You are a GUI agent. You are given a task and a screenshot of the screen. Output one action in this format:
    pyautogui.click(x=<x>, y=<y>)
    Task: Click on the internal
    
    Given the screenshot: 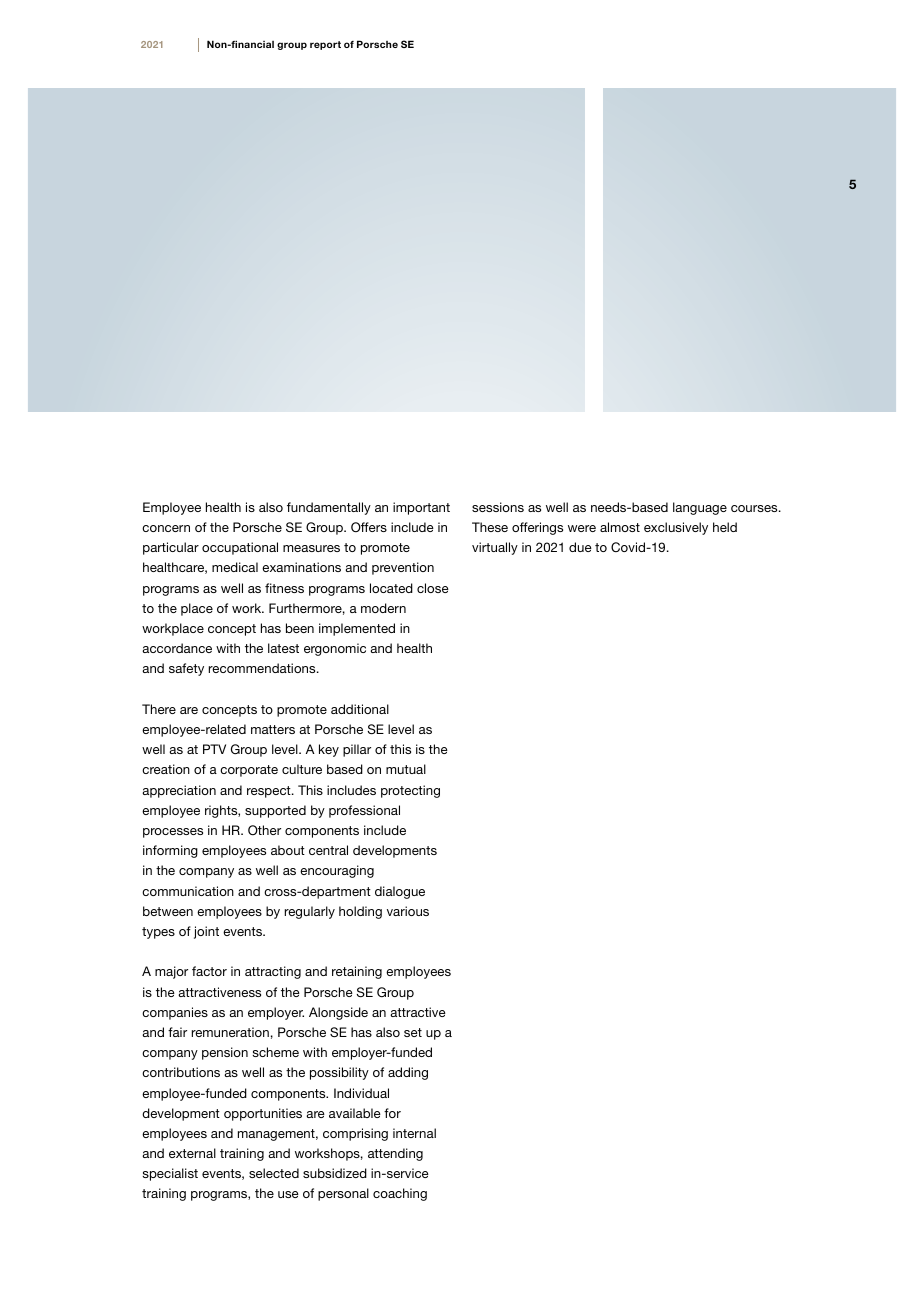 What is the action you would take?
    pyautogui.click(x=414, y=1133)
